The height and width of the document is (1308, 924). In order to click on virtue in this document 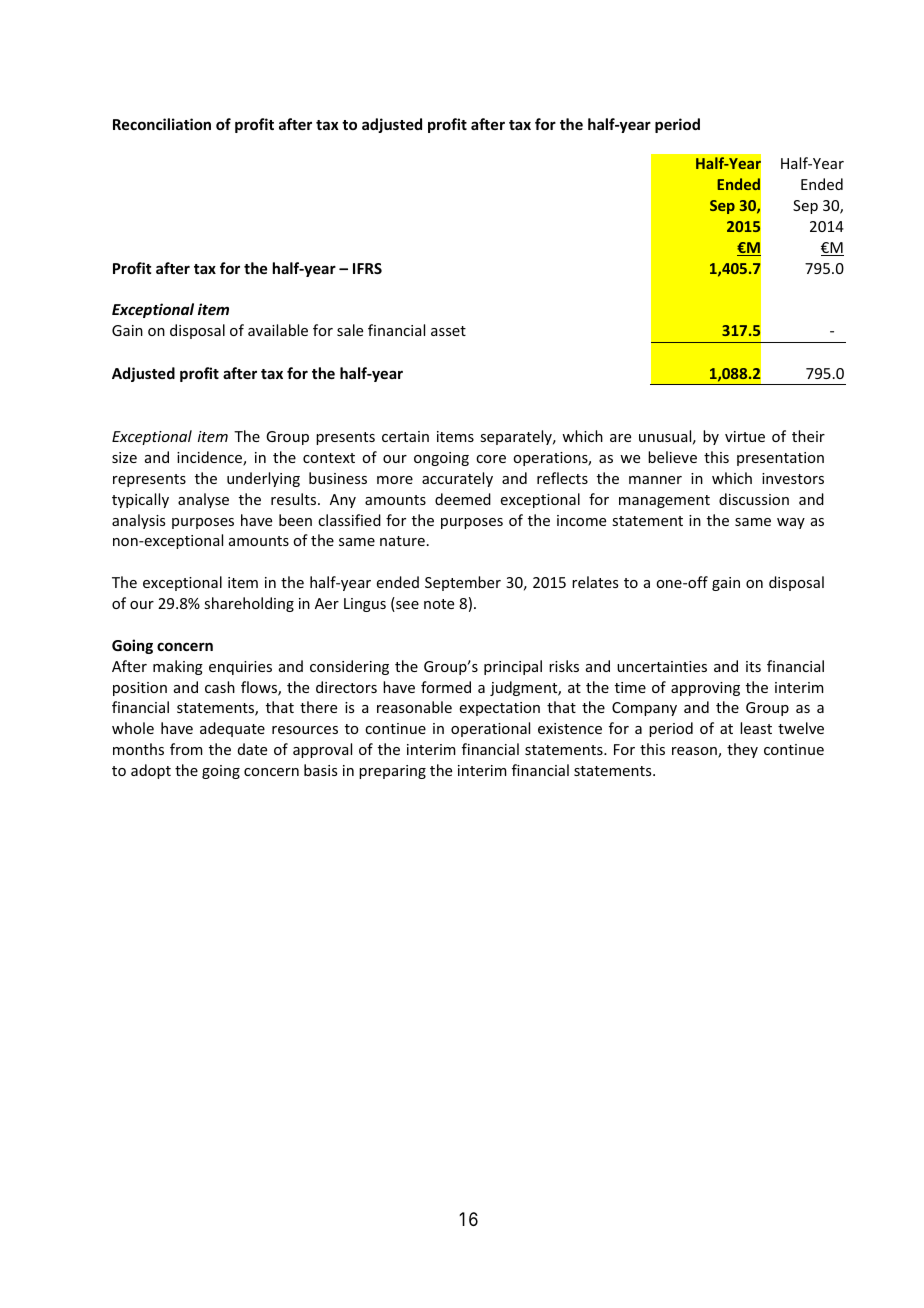, I will do `click(745, 436)`.
